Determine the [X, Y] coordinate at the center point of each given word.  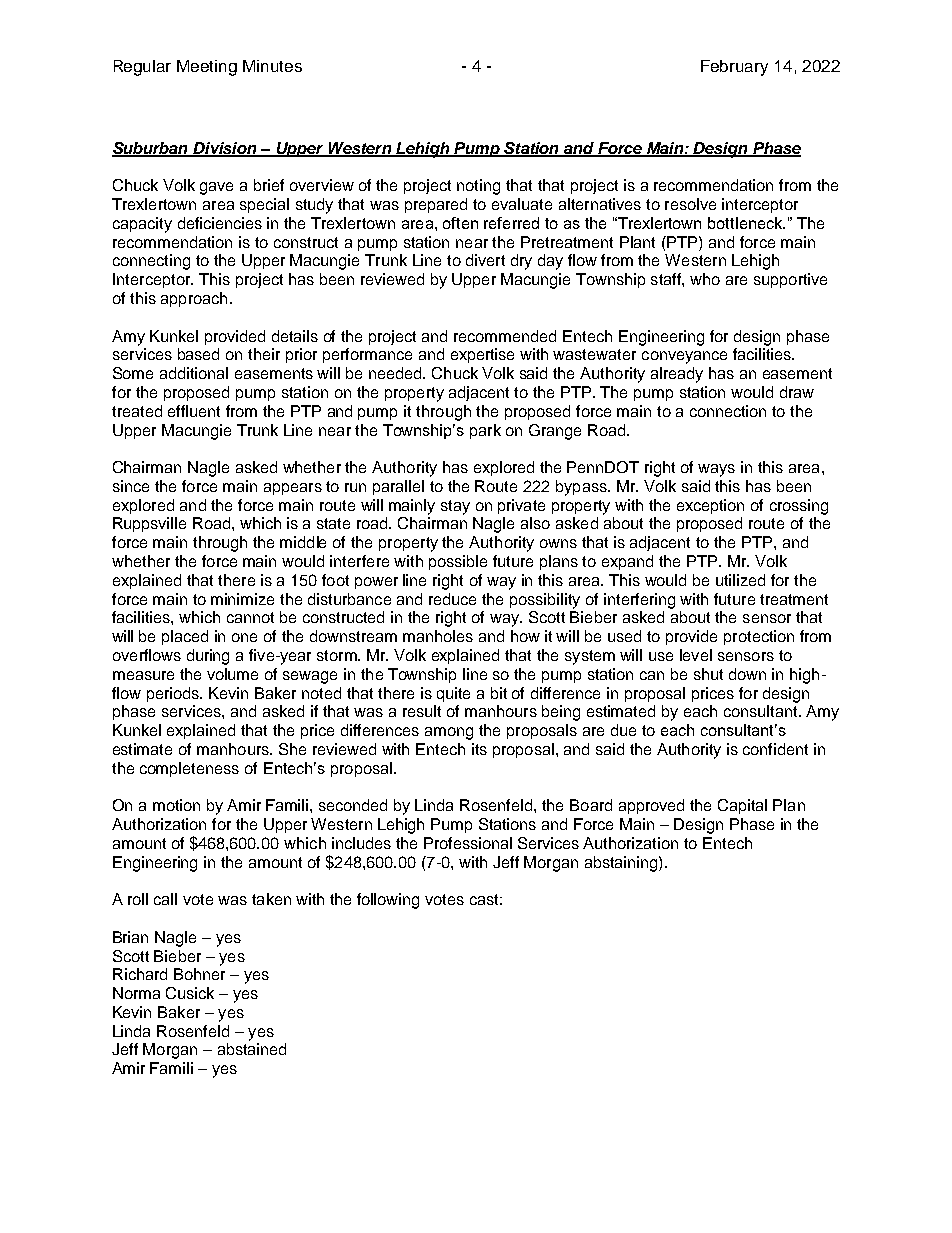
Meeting [207, 68]
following [388, 901]
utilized [740, 580]
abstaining [622, 864]
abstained [252, 1049]
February [734, 68]
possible [458, 562]
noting [478, 187]
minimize [242, 599]
